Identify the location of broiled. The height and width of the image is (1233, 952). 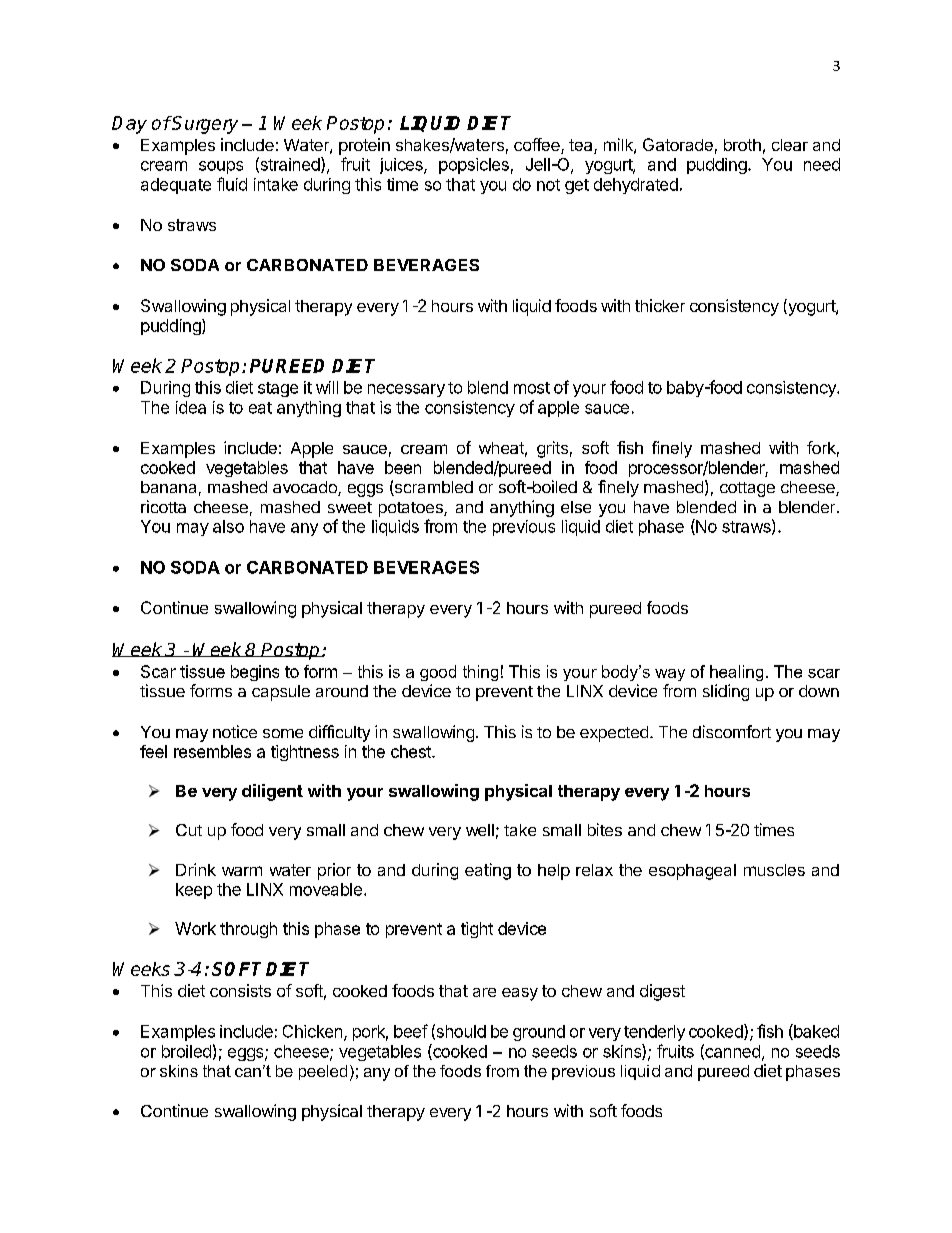
(186, 1051).
